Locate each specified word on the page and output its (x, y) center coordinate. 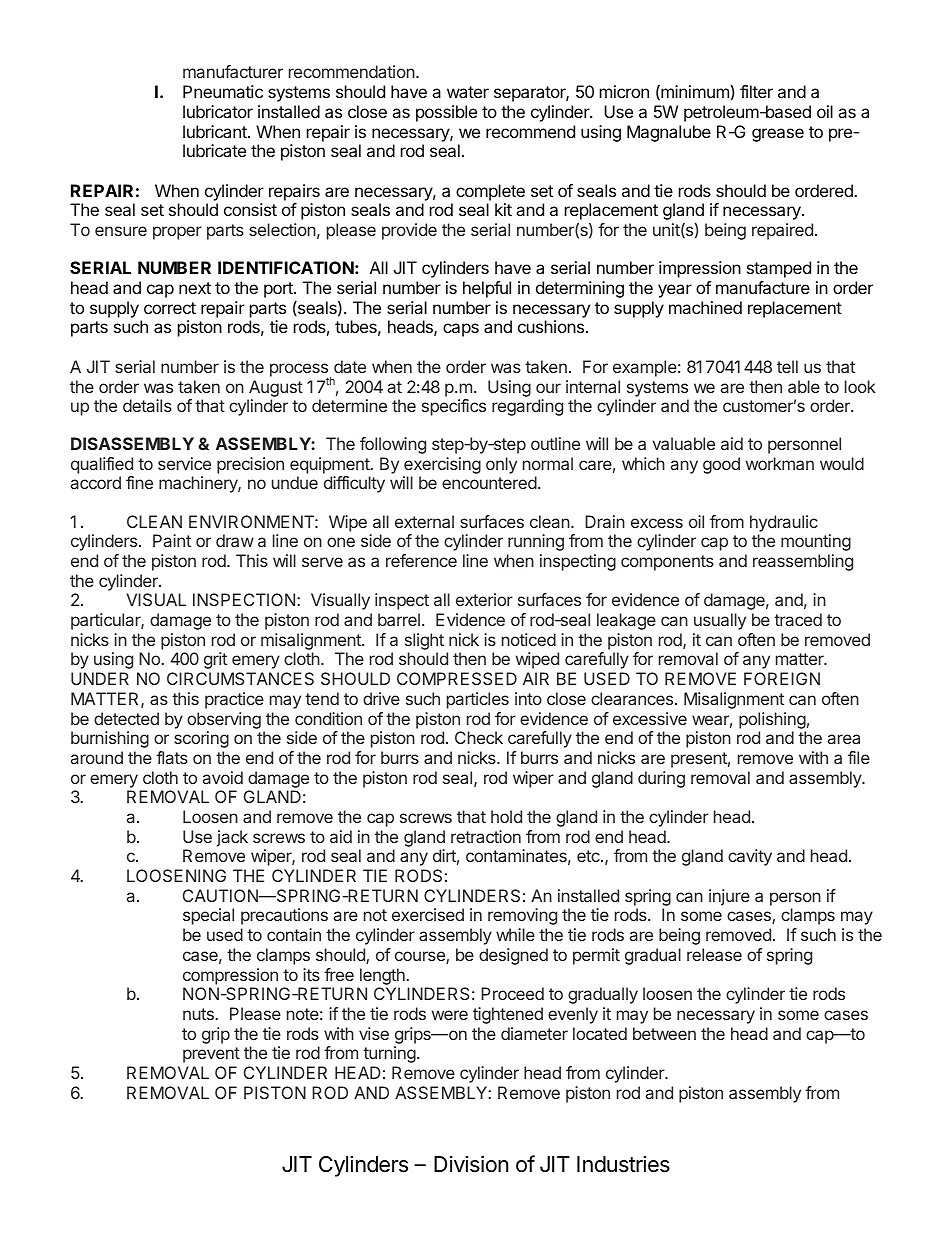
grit (215, 660)
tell (787, 366)
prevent (211, 1055)
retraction (486, 836)
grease (778, 135)
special (208, 916)
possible (446, 113)
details (147, 405)
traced (798, 619)
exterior (484, 599)
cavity (750, 857)
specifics (454, 407)
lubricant (216, 131)
